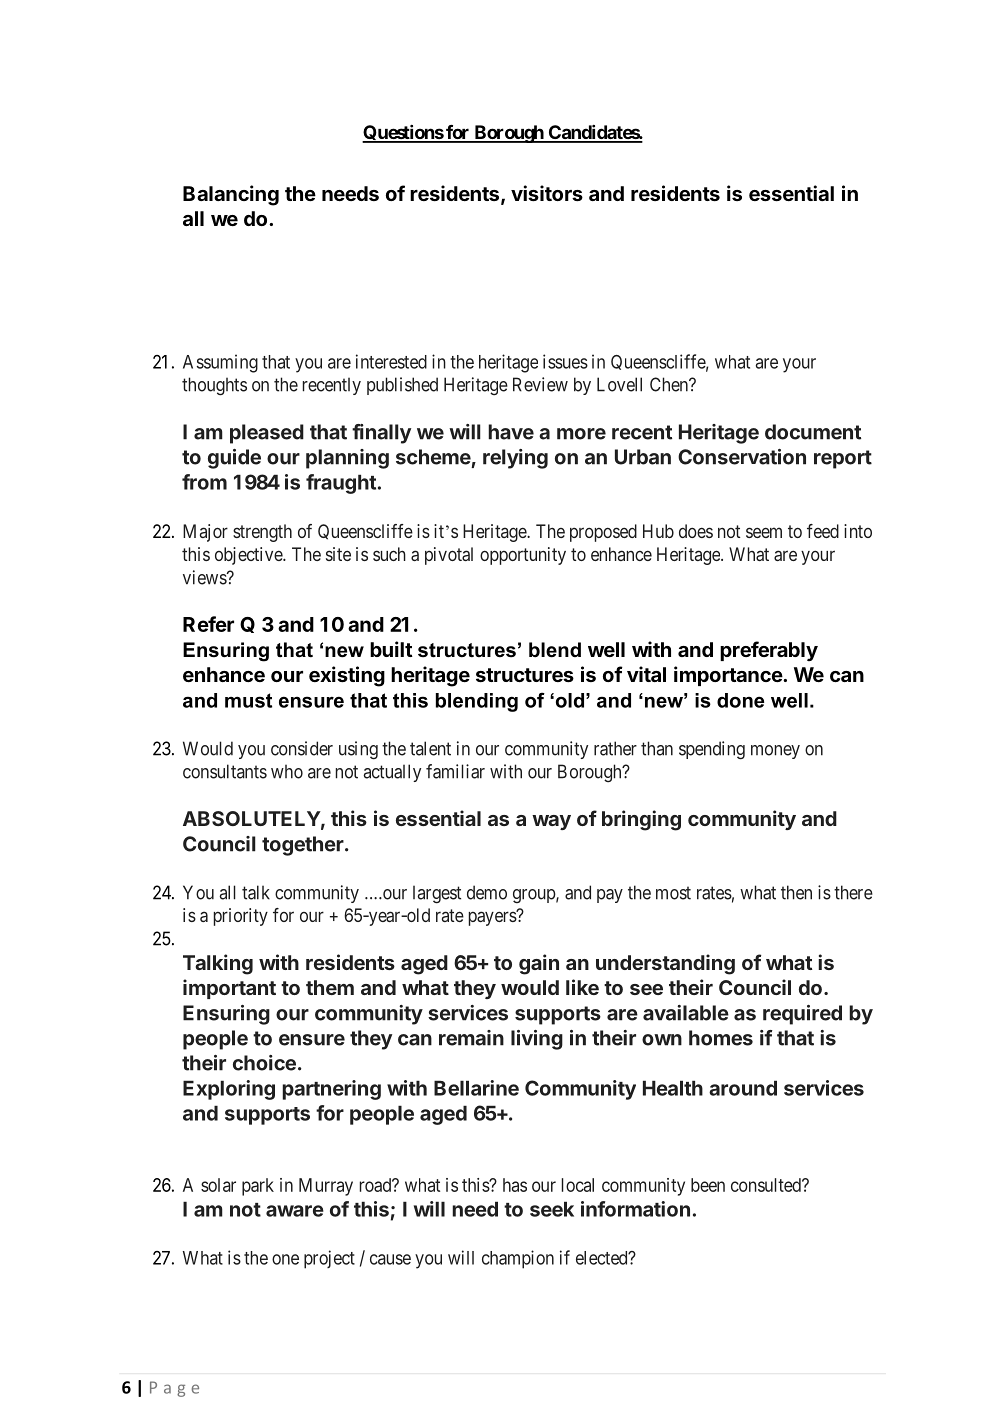  Describe the element at coordinates (729, 676) in the screenshot. I see `importance` at that location.
